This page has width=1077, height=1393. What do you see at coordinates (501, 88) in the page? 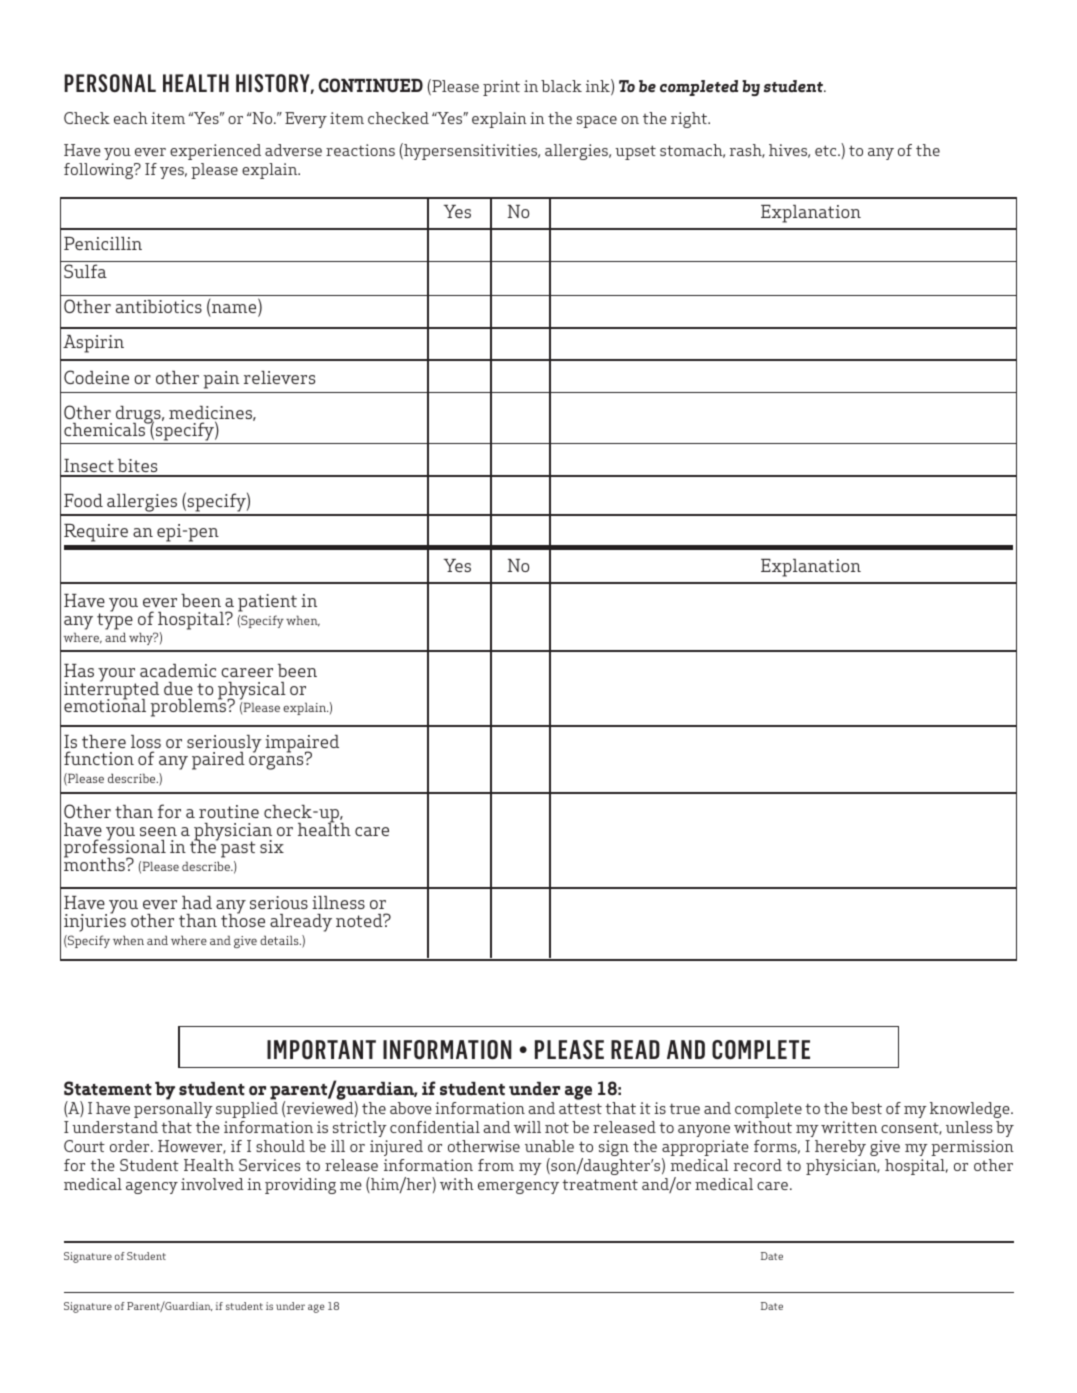
I see `print` at bounding box center [501, 88].
